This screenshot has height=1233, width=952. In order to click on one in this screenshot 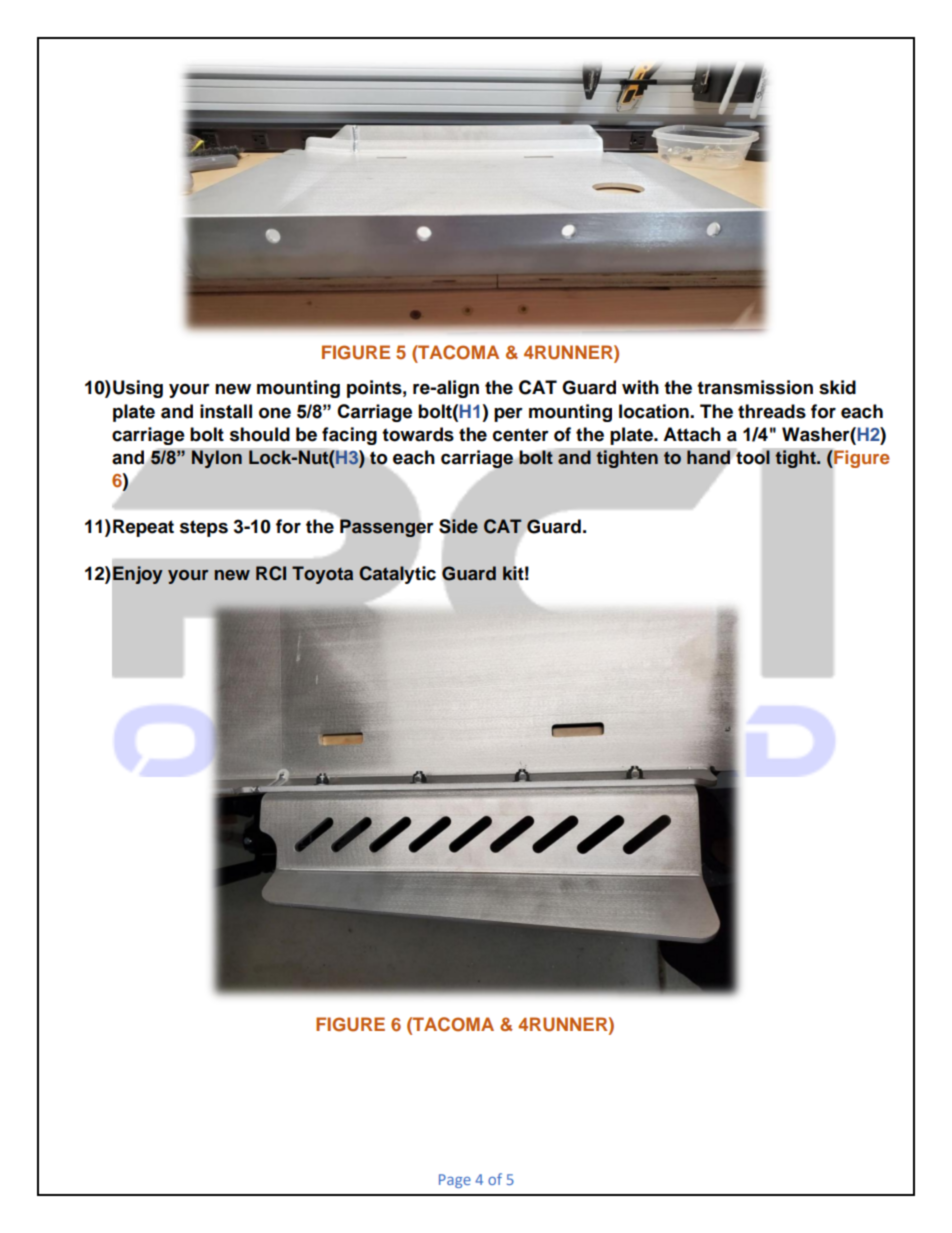, I will do `click(275, 413)`.
